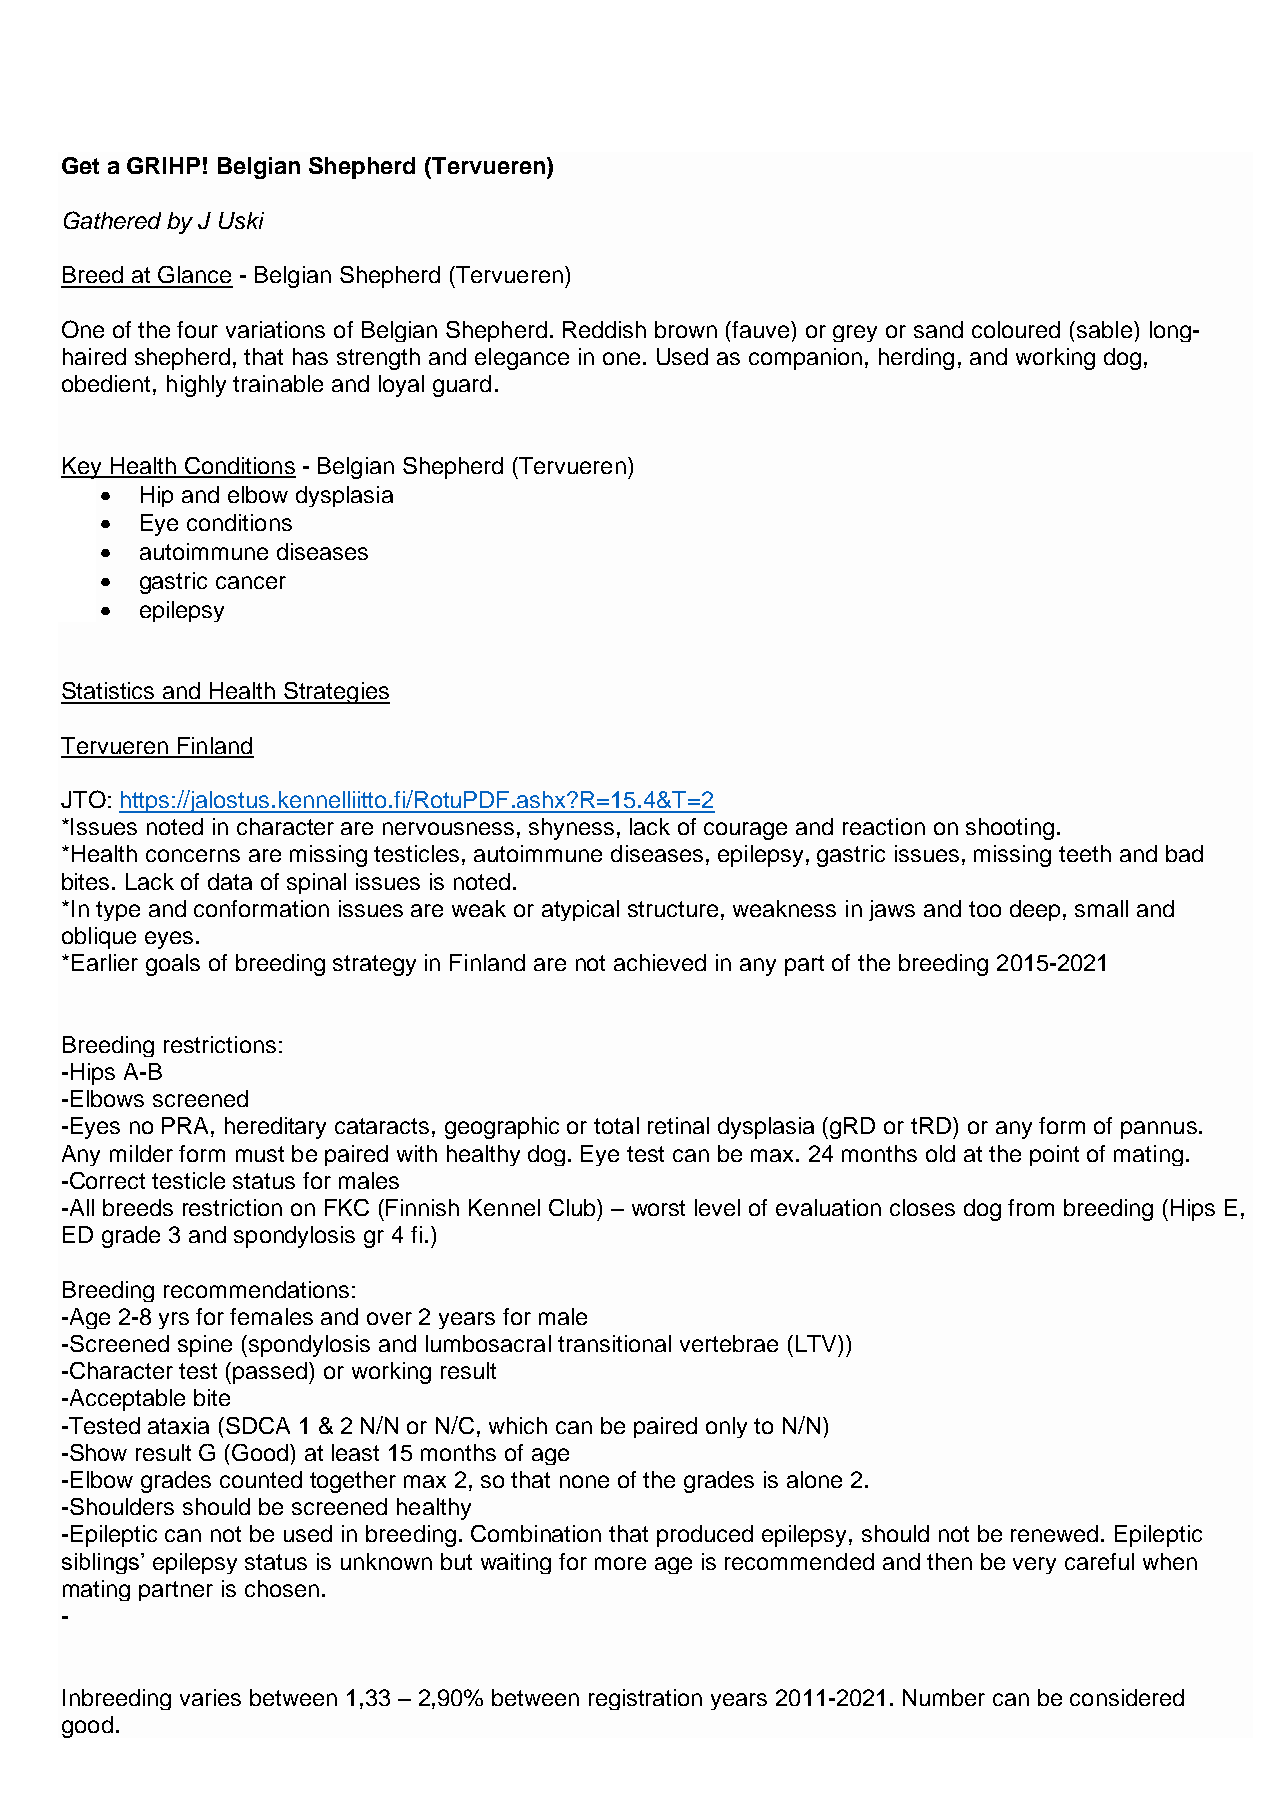 This image has width=1280, height=1810. Describe the element at coordinates (173, 965) in the image. I see `goals` at that location.
